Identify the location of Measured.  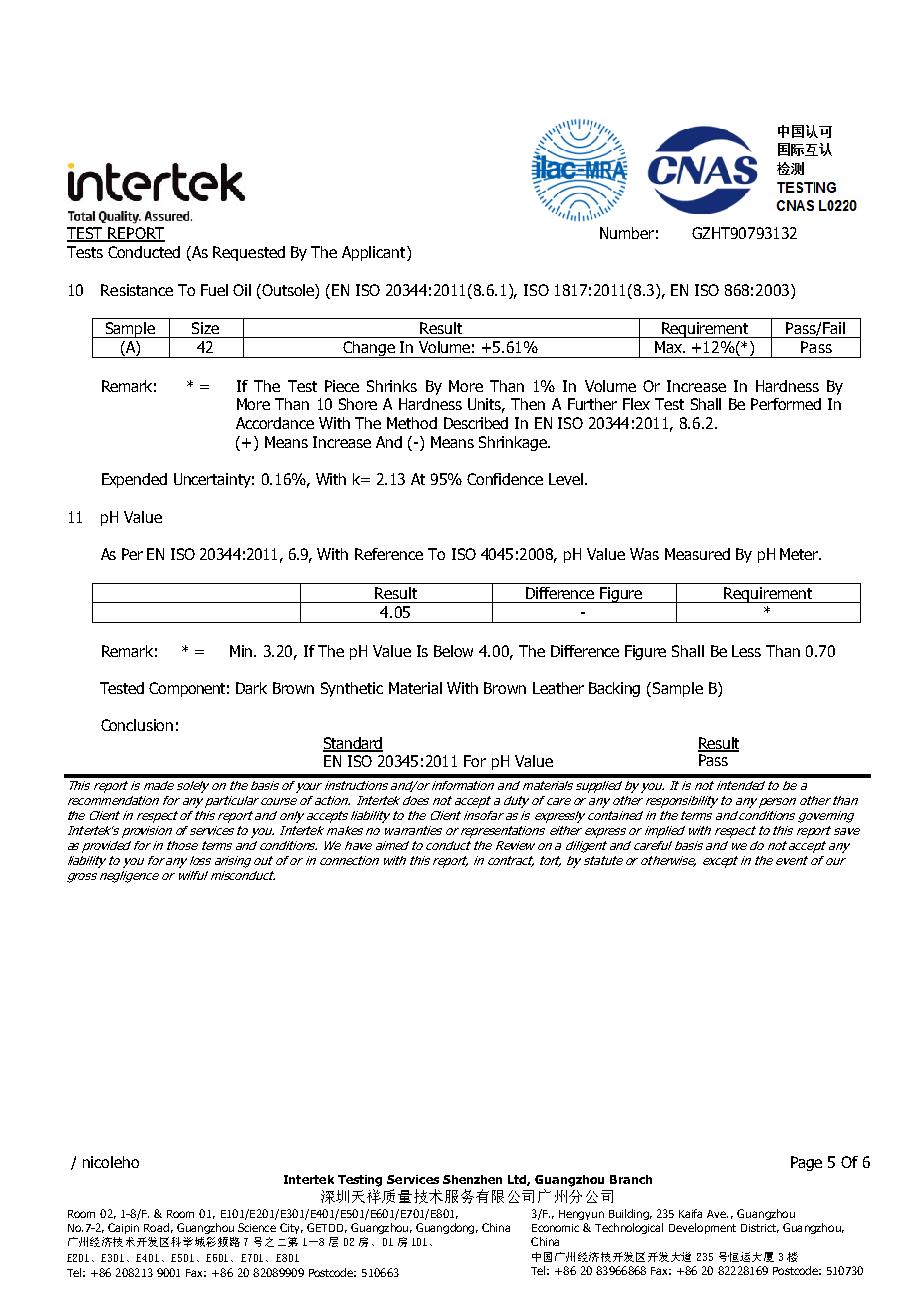
(697, 554).
